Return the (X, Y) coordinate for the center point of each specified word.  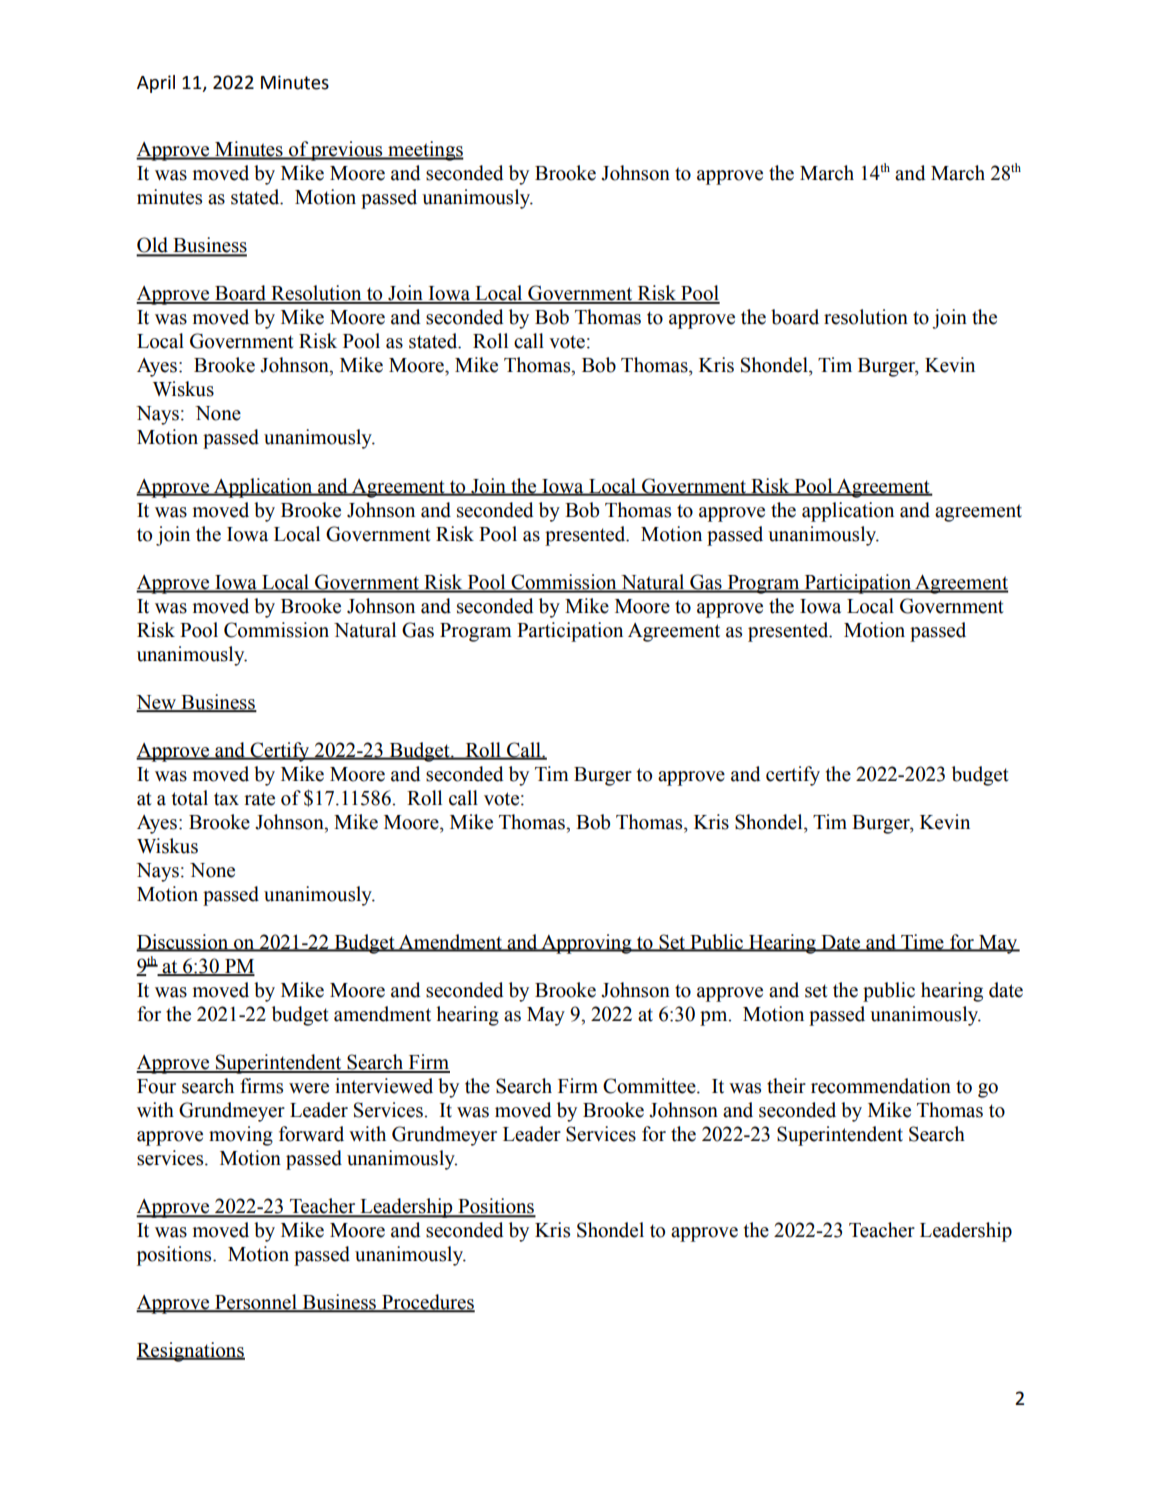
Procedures (427, 1303)
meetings (425, 151)
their (786, 1086)
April (156, 84)
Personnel (256, 1303)
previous (347, 151)
